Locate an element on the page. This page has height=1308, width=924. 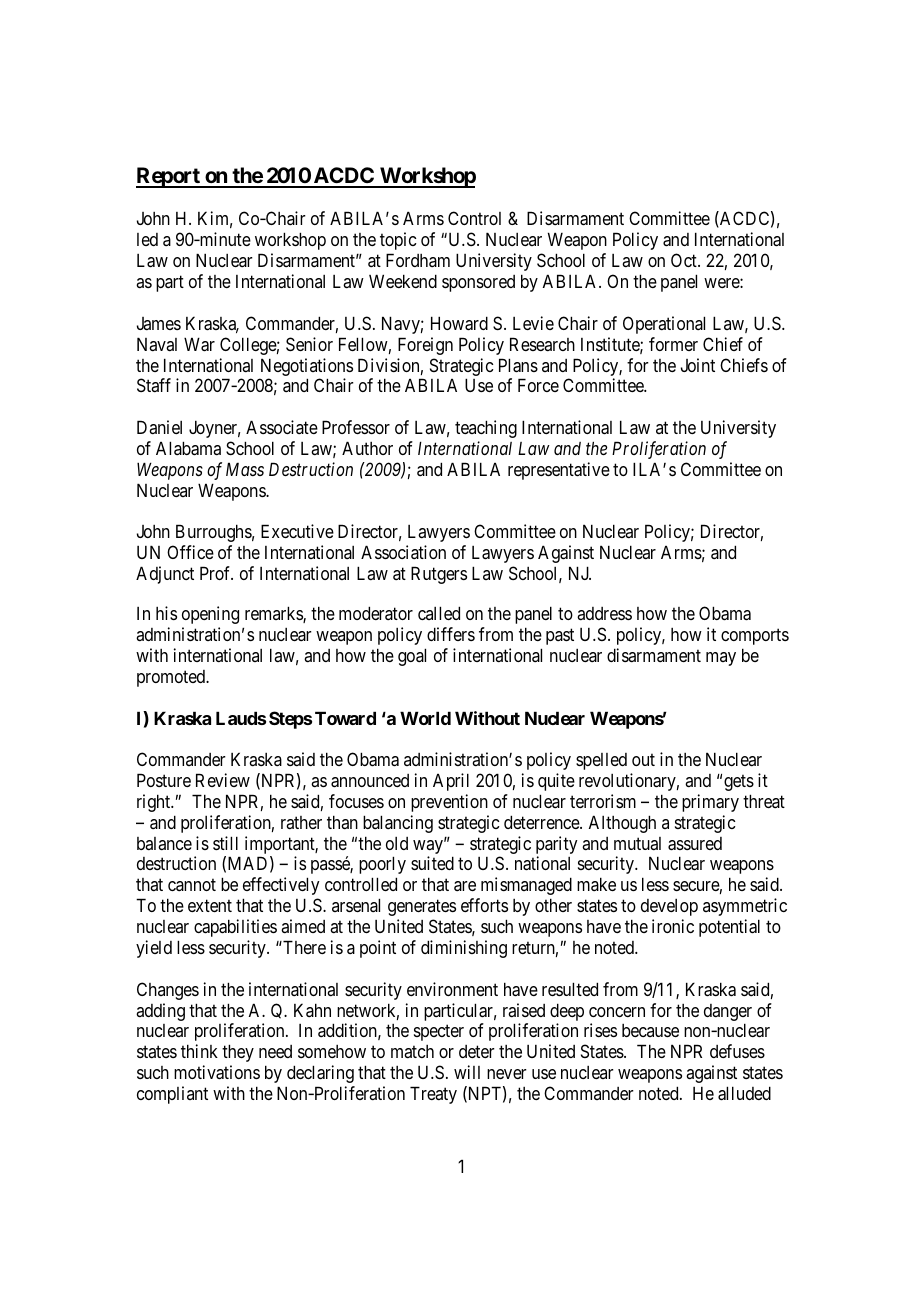
Report is located at coordinates (169, 177).
